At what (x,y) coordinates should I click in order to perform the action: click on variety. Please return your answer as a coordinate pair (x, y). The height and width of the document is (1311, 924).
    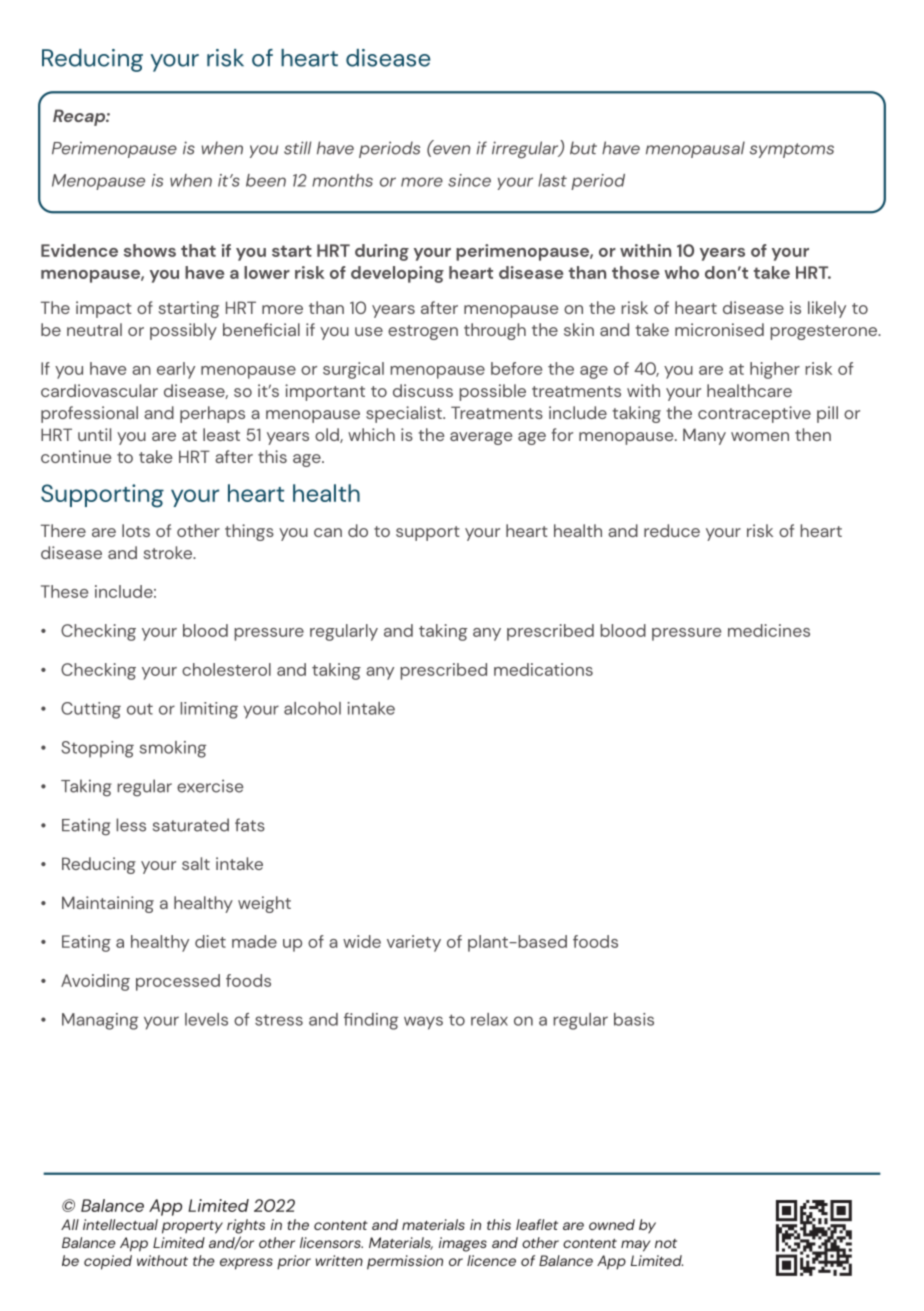
    Looking at the image, I should click on (414, 943).
